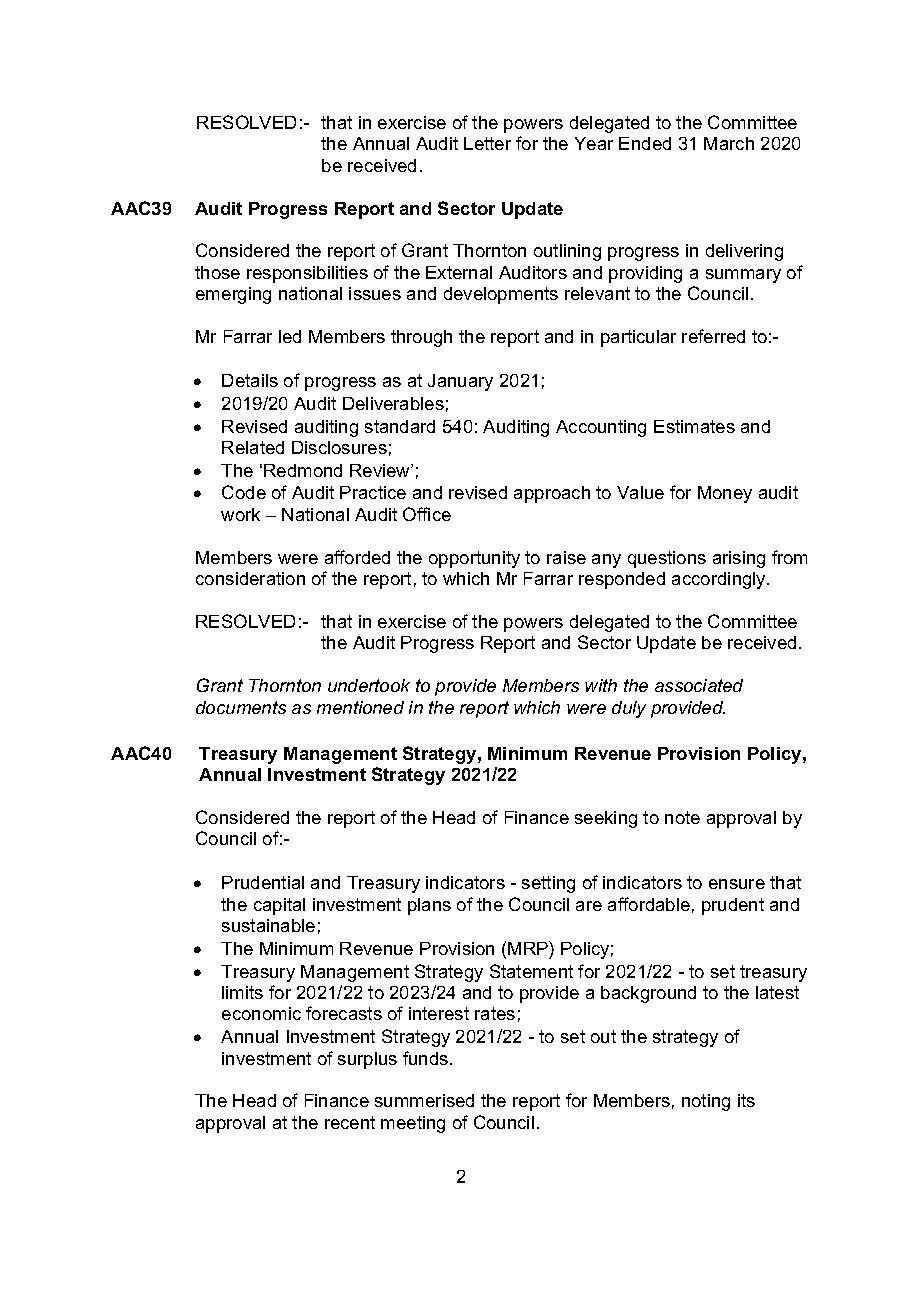  What do you see at coordinates (427, 1058) in the page?
I see `funds` at bounding box center [427, 1058].
